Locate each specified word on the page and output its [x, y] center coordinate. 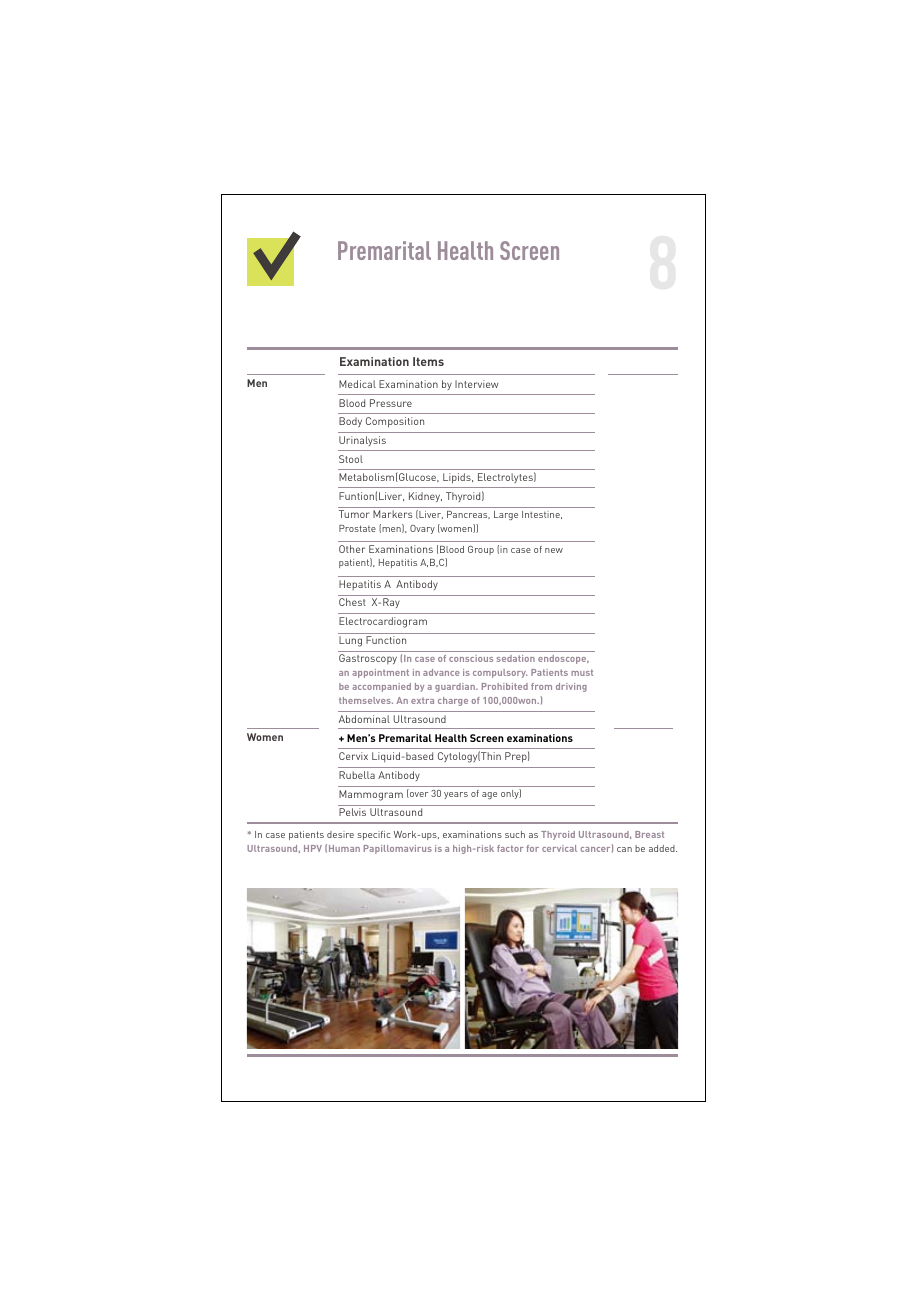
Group [481, 550]
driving [571, 687]
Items [428, 361]
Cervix [353, 756]
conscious [471, 658]
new [554, 550]
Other [352, 549]
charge [453, 701]
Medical [357, 384]
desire [340, 834]
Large [506, 515]
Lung [350, 641]
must [582, 672]
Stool [351, 459]
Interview [476, 384]
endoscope [563, 659]
